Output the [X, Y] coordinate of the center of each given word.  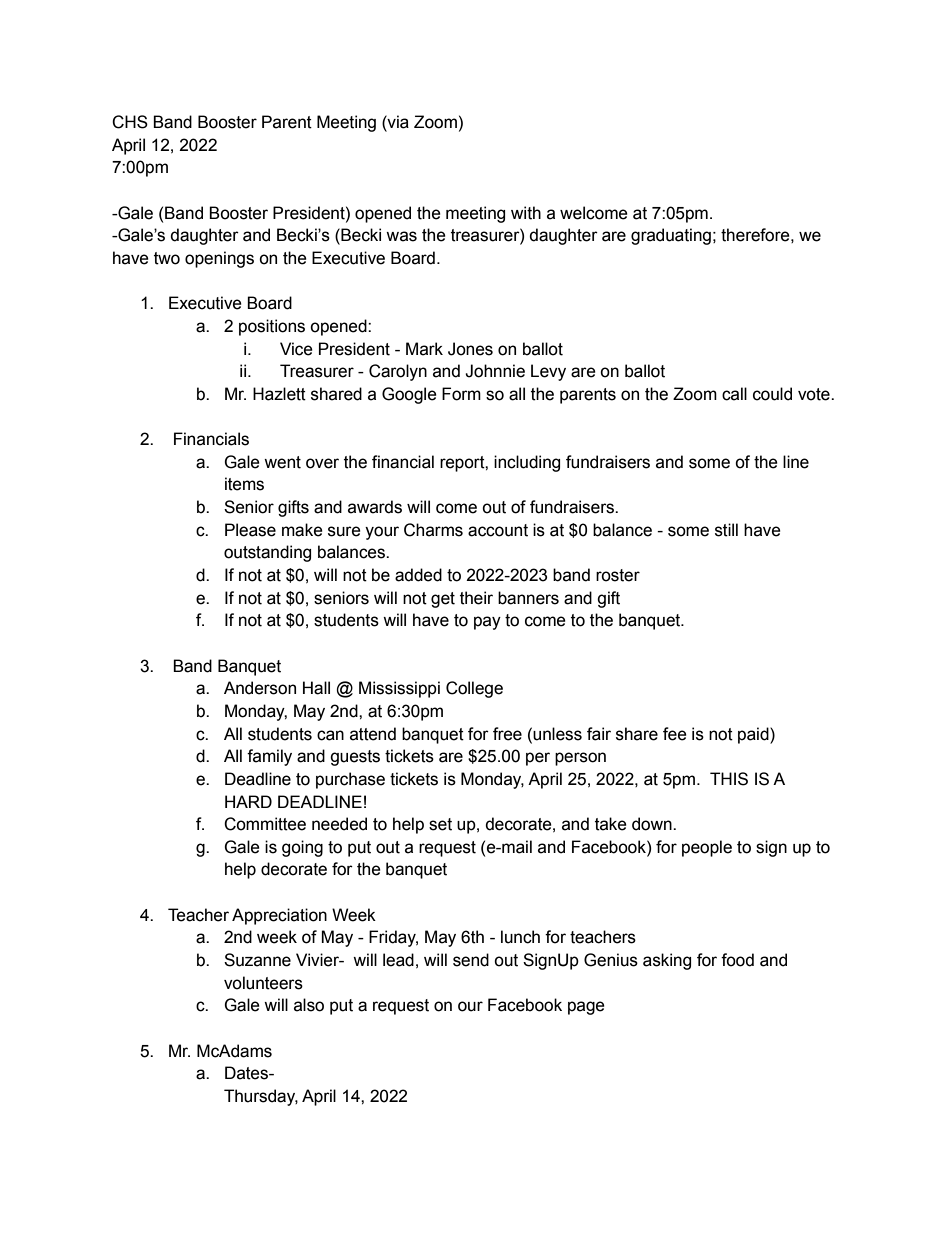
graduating [671, 236]
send [471, 960]
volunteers [263, 983]
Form [461, 394]
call [734, 394]
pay [487, 623]
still [726, 530]
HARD [248, 801]
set [440, 824]
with [526, 213]
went [282, 462]
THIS [729, 779]
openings [219, 259]
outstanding [267, 553]
